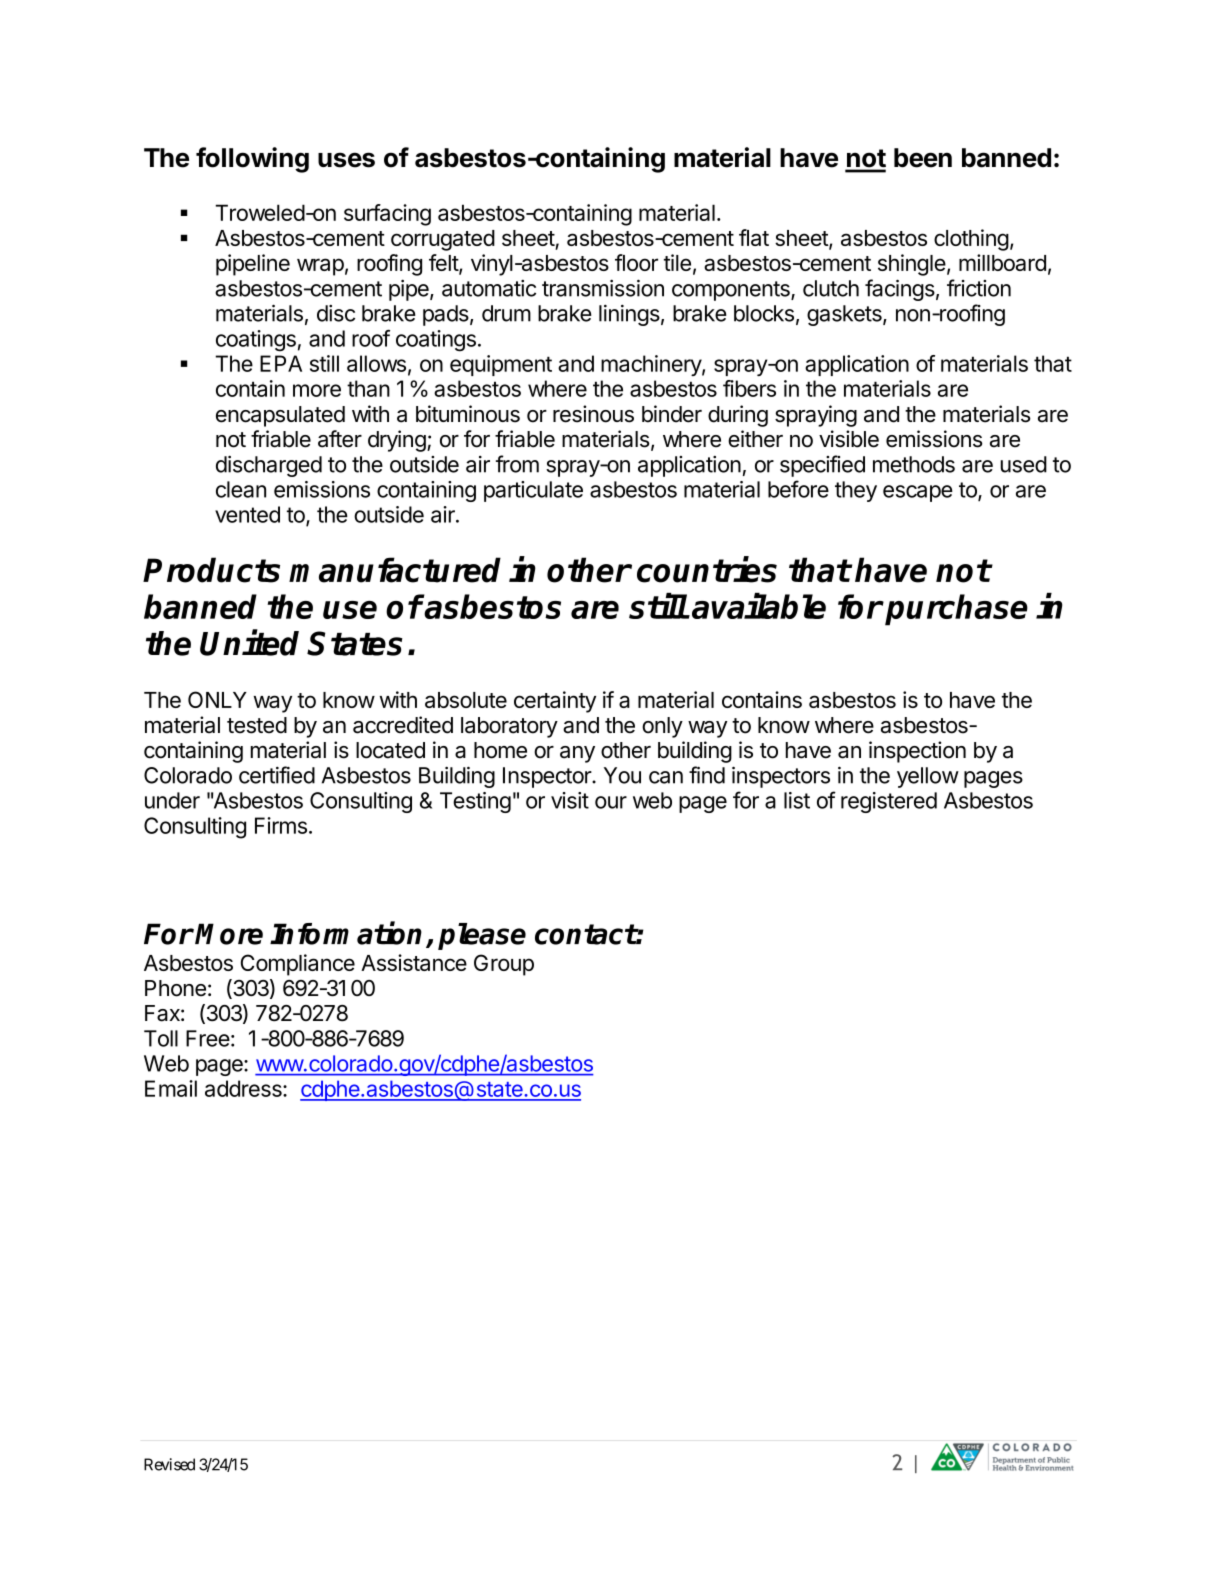  Describe the element at coordinates (281, 825) in the document. I see `Firms` at that location.
